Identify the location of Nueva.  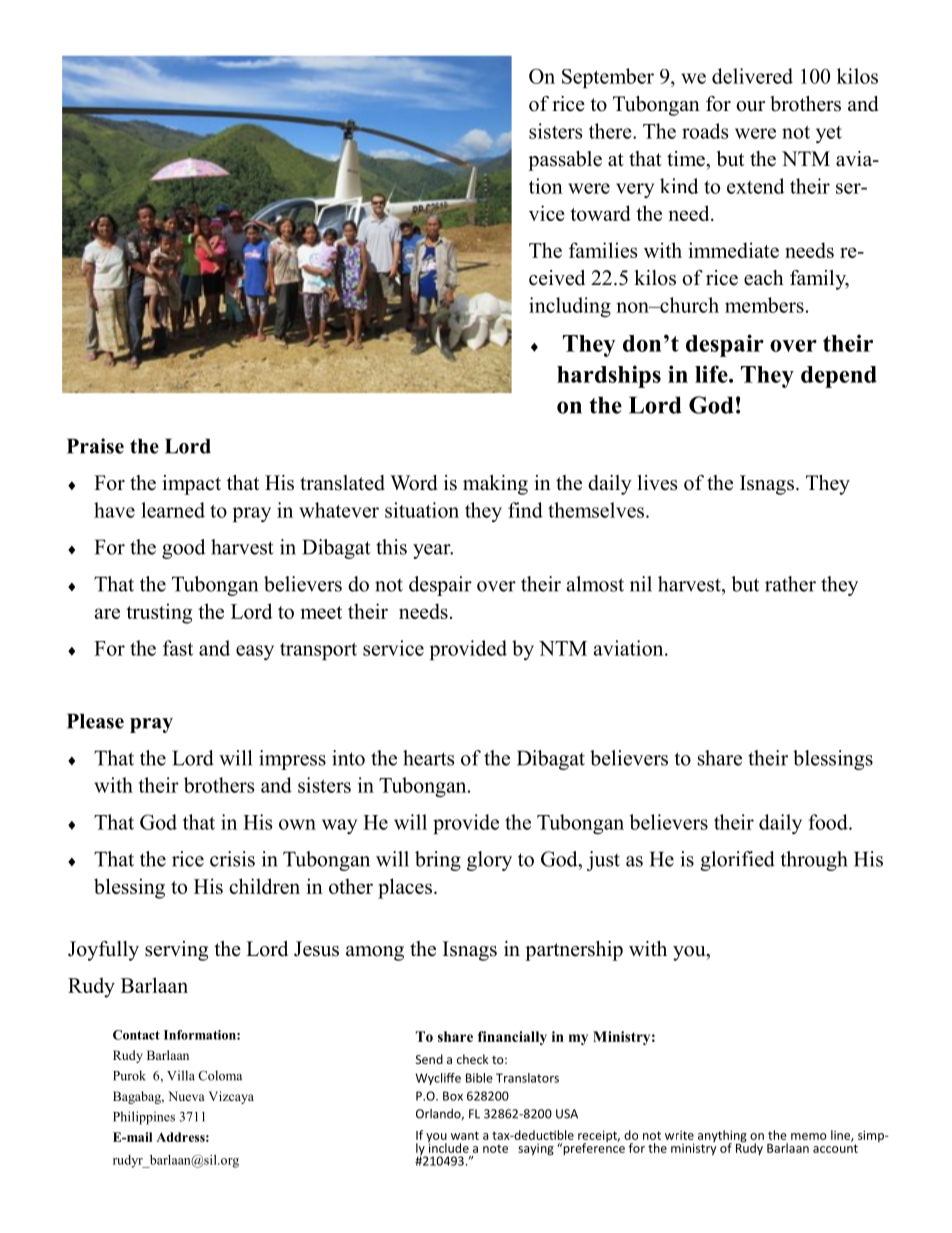
(186, 1096).
